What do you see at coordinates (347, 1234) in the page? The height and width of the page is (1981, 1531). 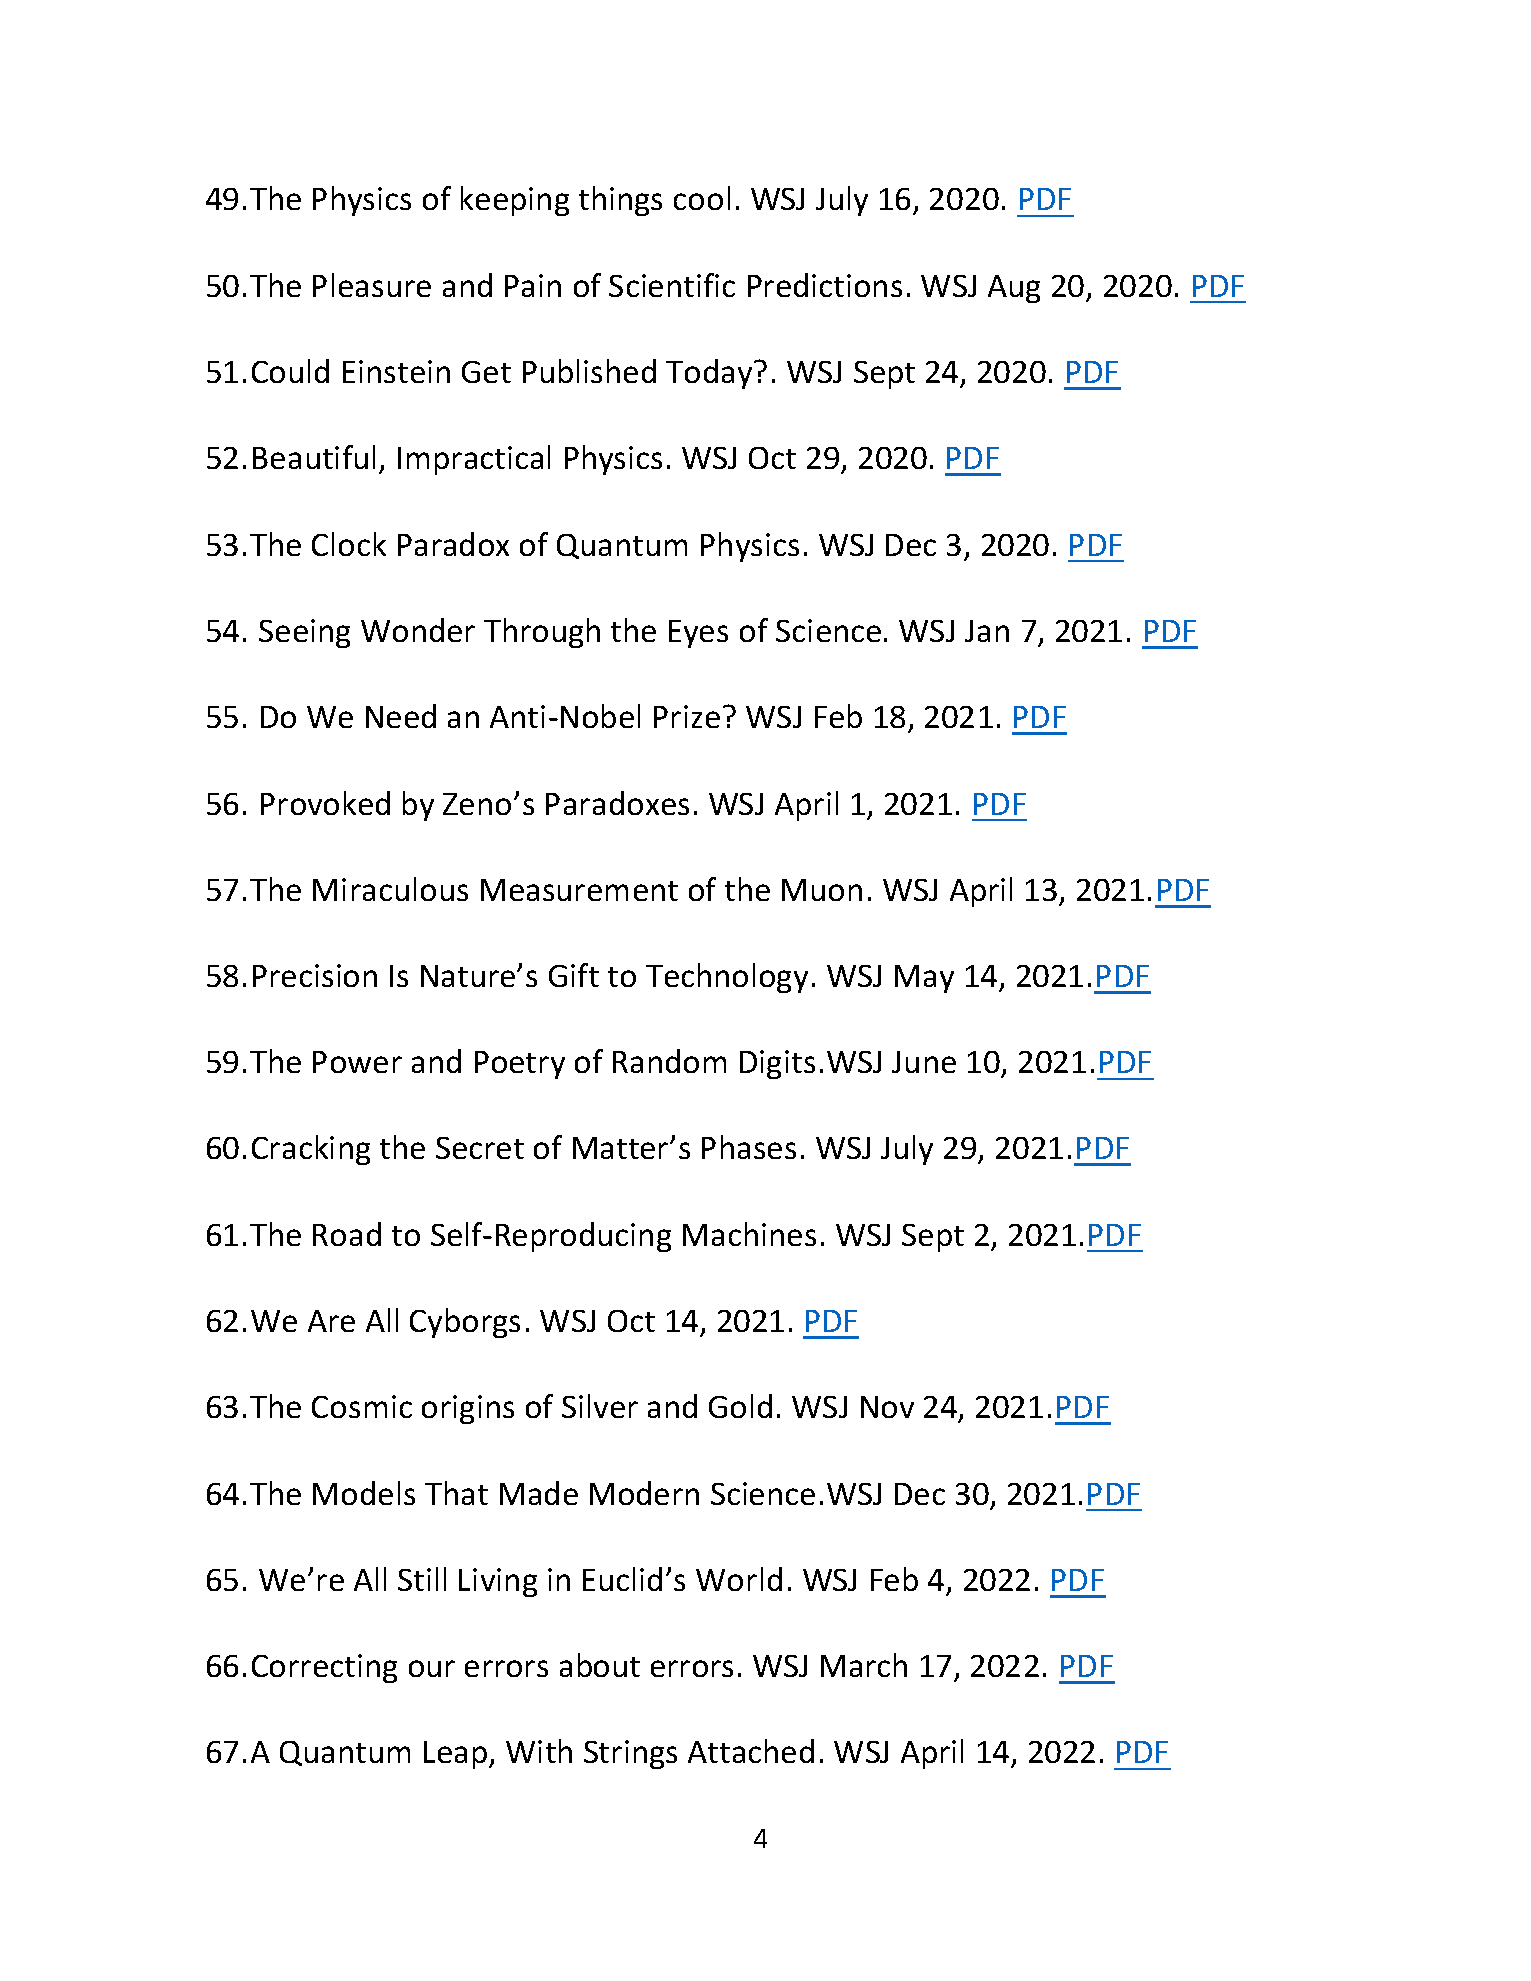 I see `Road` at bounding box center [347, 1234].
